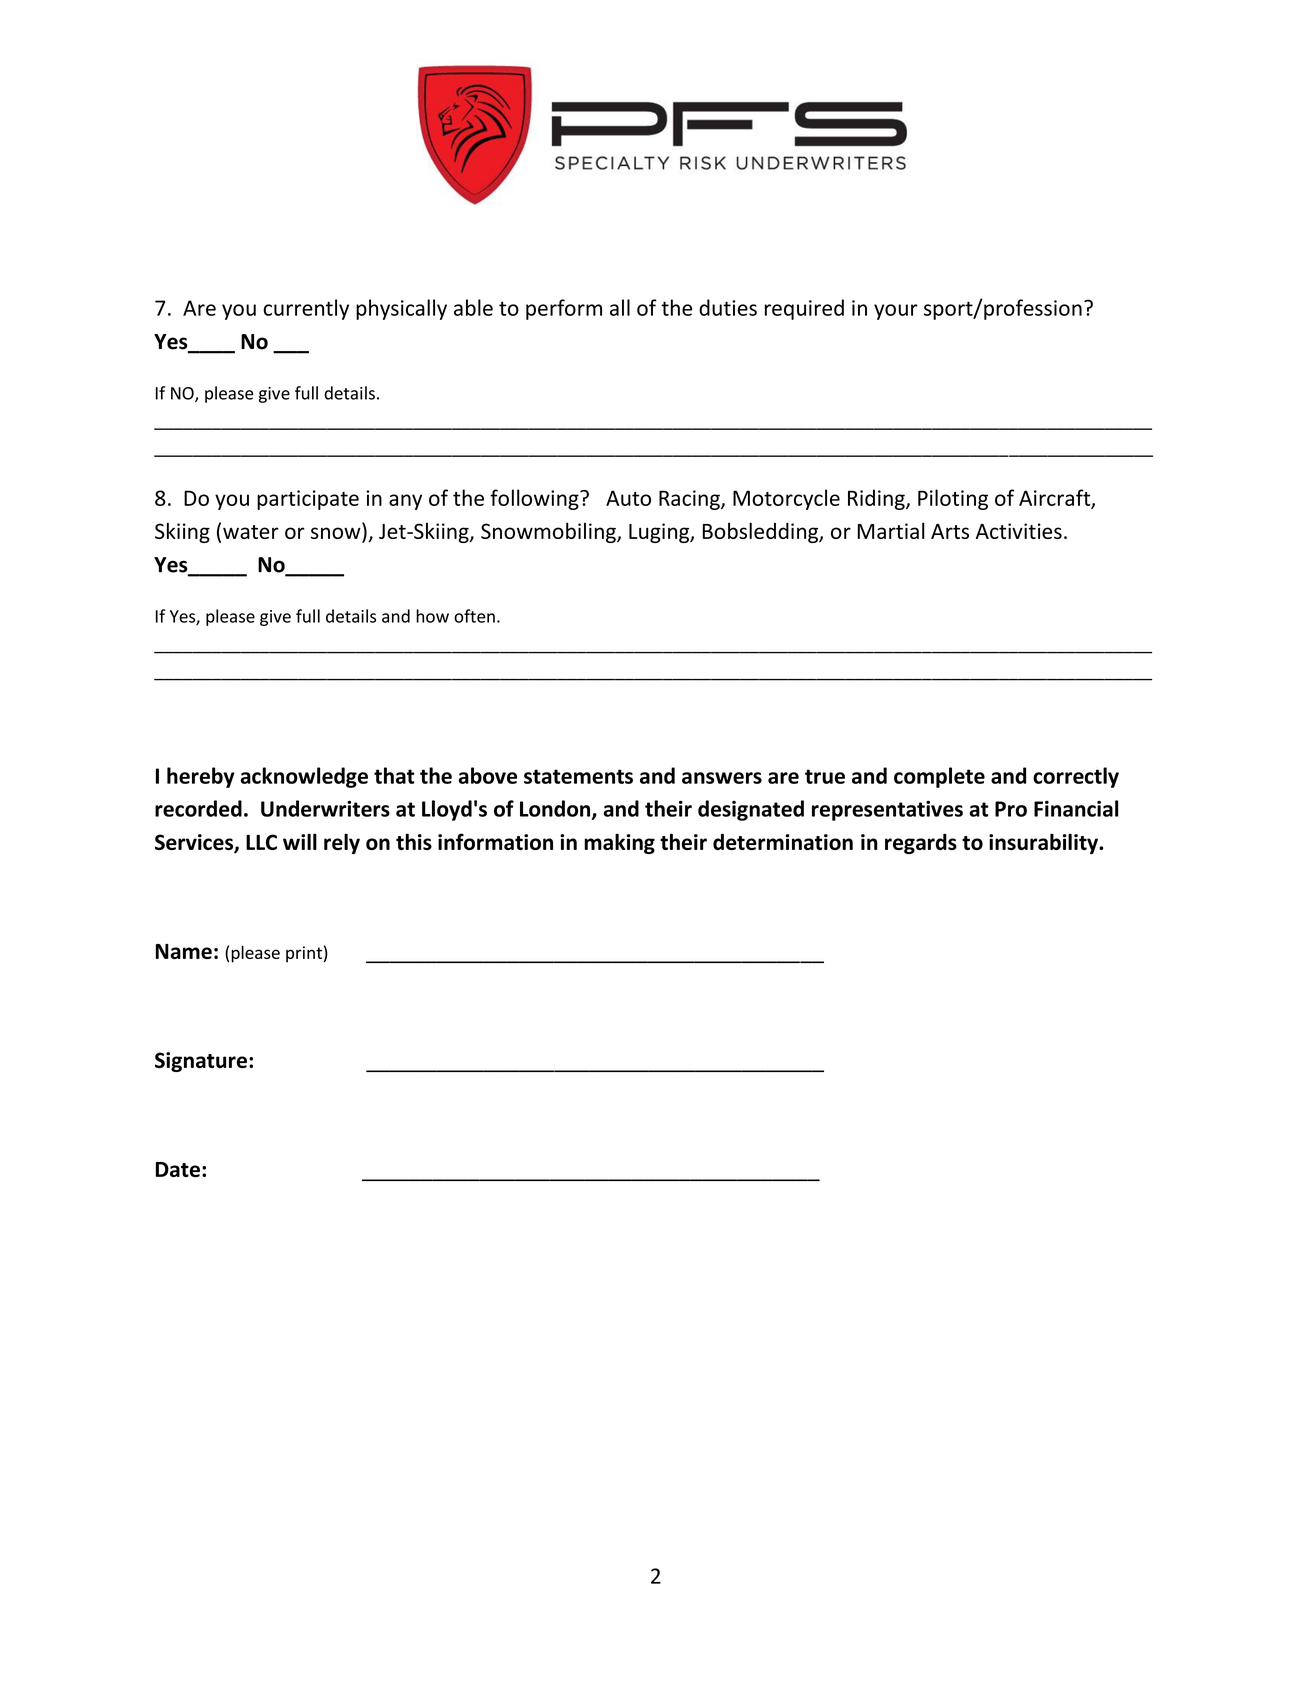 The image size is (1311, 1696). What do you see at coordinates (564, 309) in the screenshot?
I see `perform` at bounding box center [564, 309].
